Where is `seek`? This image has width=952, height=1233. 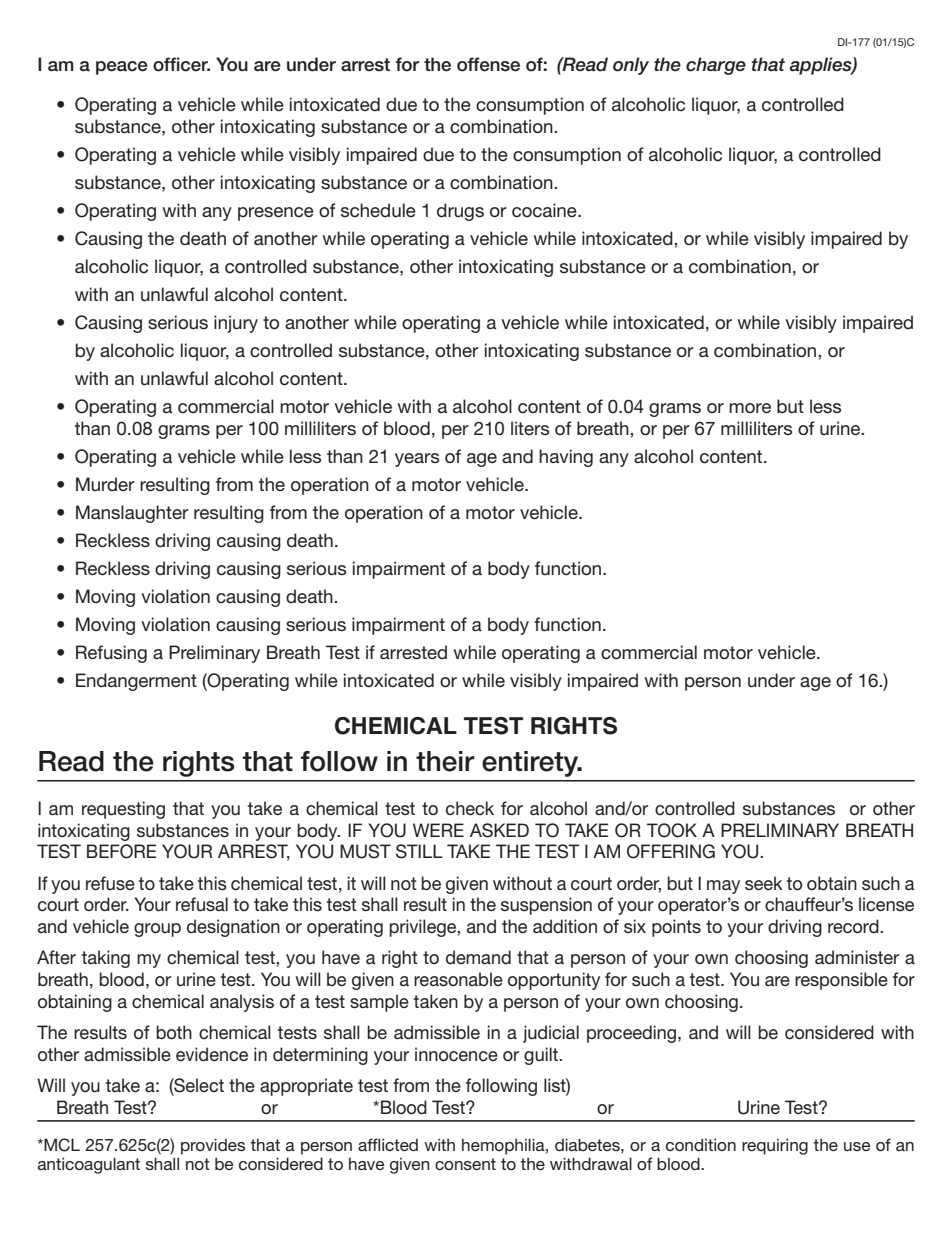
seek is located at coordinates (763, 883).
